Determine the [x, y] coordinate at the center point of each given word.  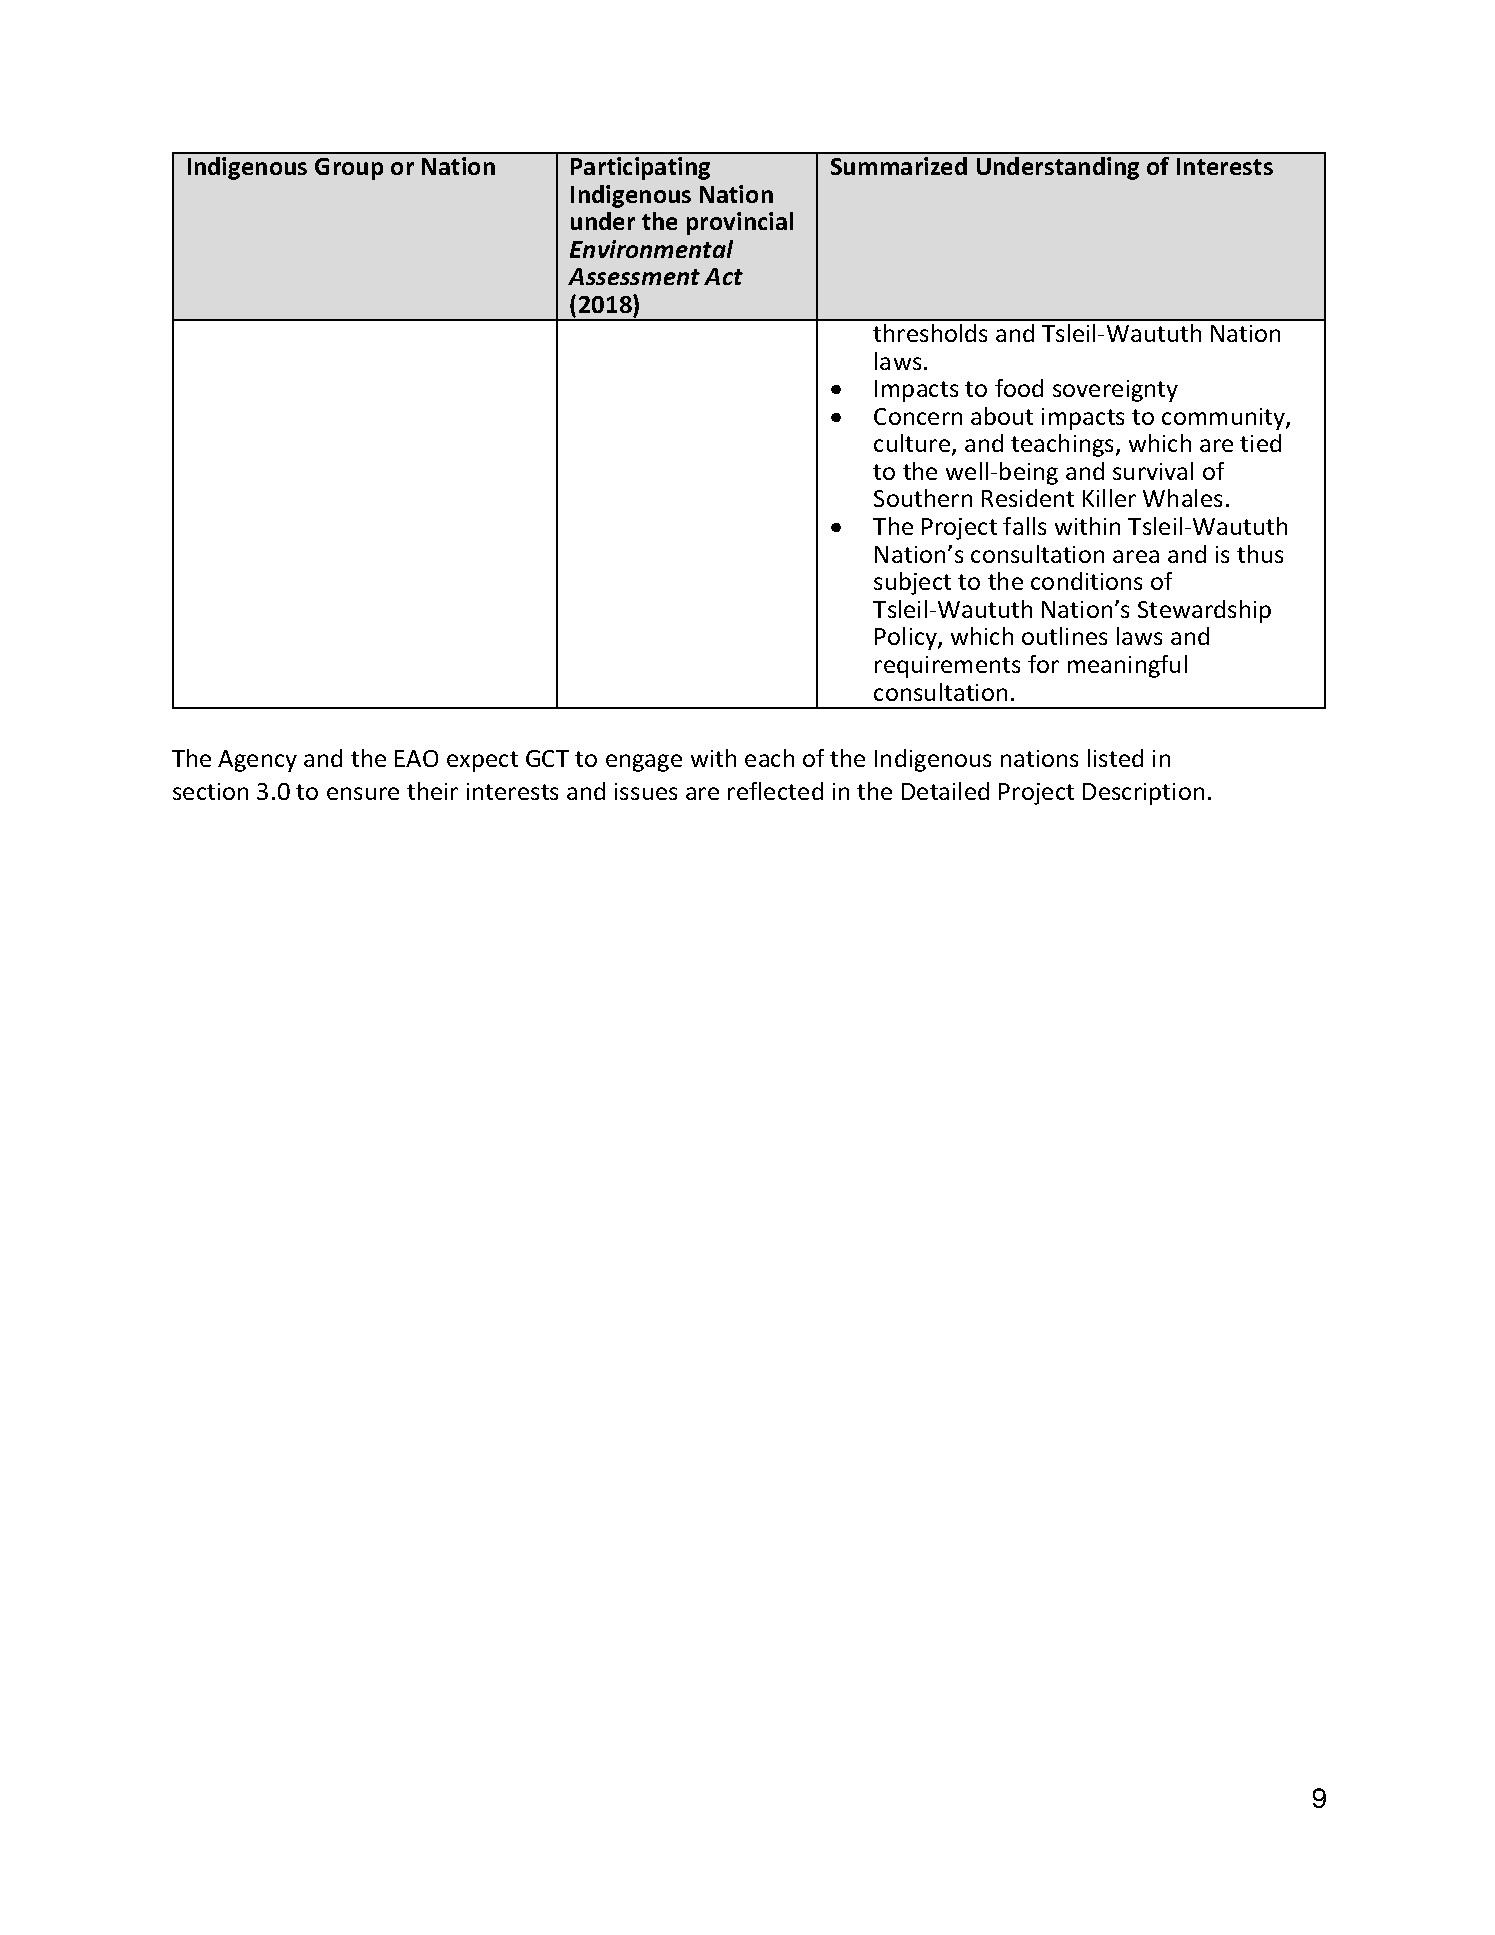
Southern [923, 498]
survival [1153, 471]
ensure [363, 793]
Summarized [899, 166]
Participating [640, 168]
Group [349, 169]
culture [913, 444]
